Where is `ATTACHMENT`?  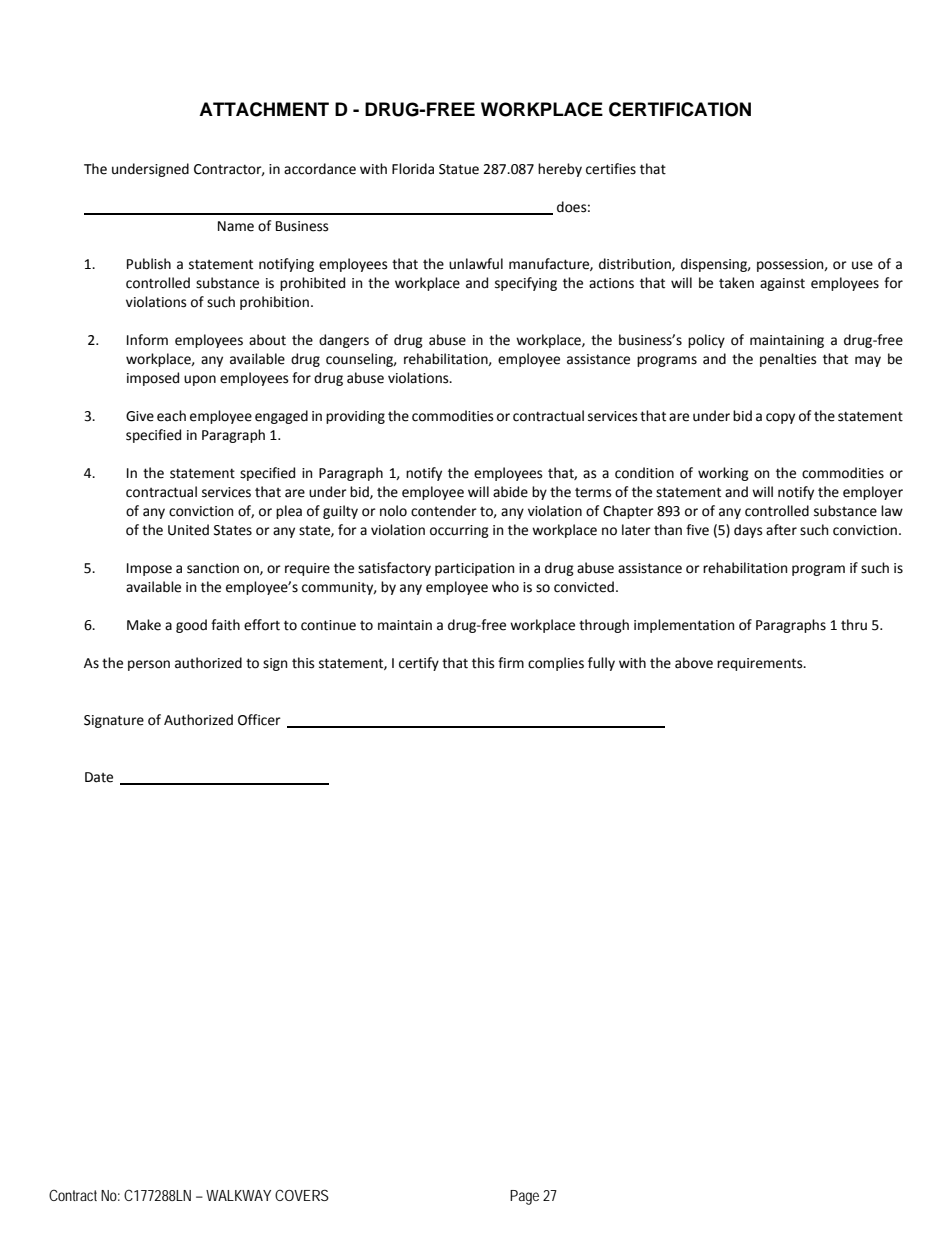 ATTACHMENT is located at coordinates (264, 109).
